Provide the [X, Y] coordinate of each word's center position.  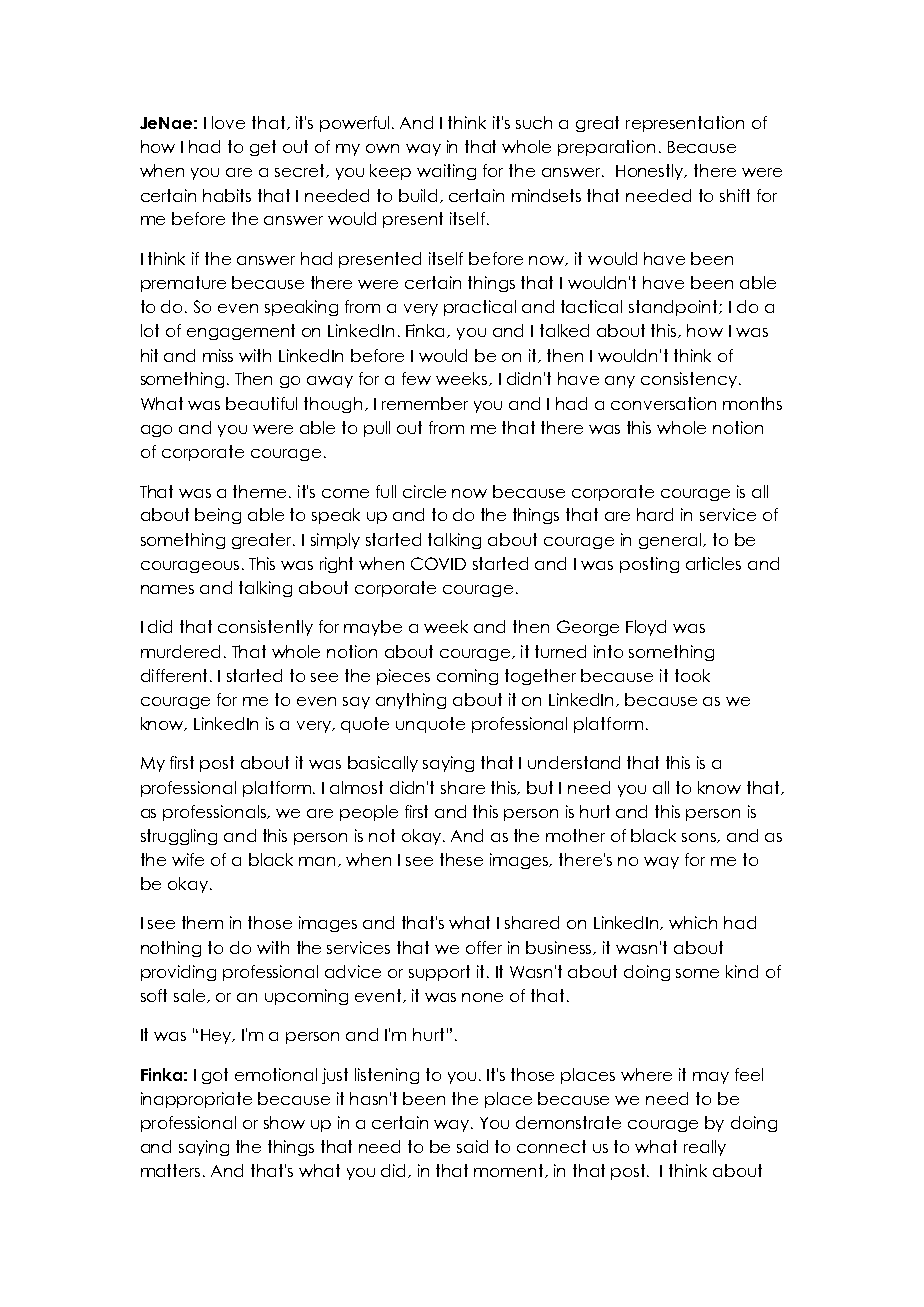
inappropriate [196, 1100]
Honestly [651, 172]
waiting [446, 172]
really [705, 1148]
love [228, 122]
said [472, 1146]
